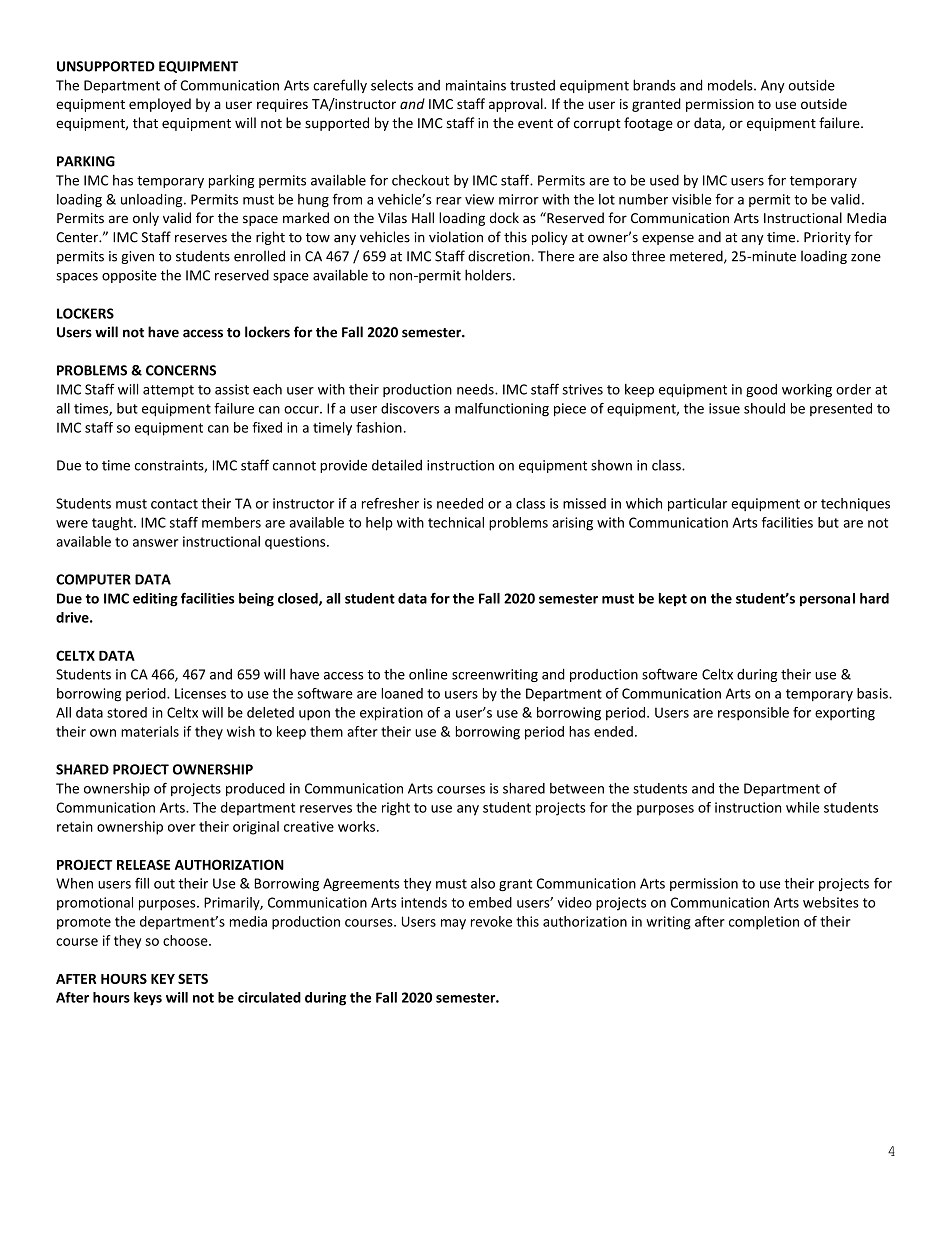 The width and height of the page is (952, 1233). I want to click on SETS, so click(193, 979).
